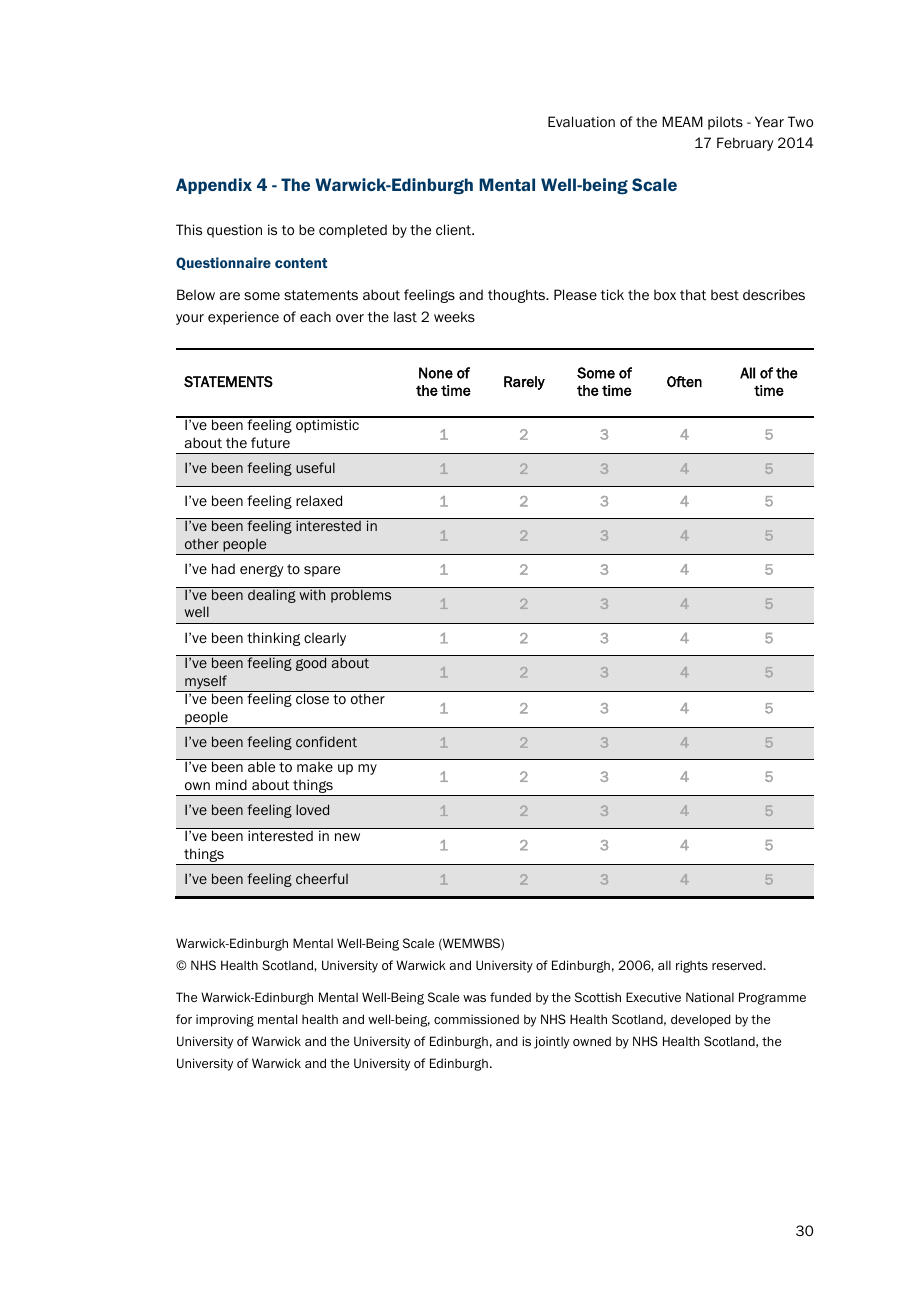 This document has width=924, height=1307. I want to click on energy, so click(261, 571).
